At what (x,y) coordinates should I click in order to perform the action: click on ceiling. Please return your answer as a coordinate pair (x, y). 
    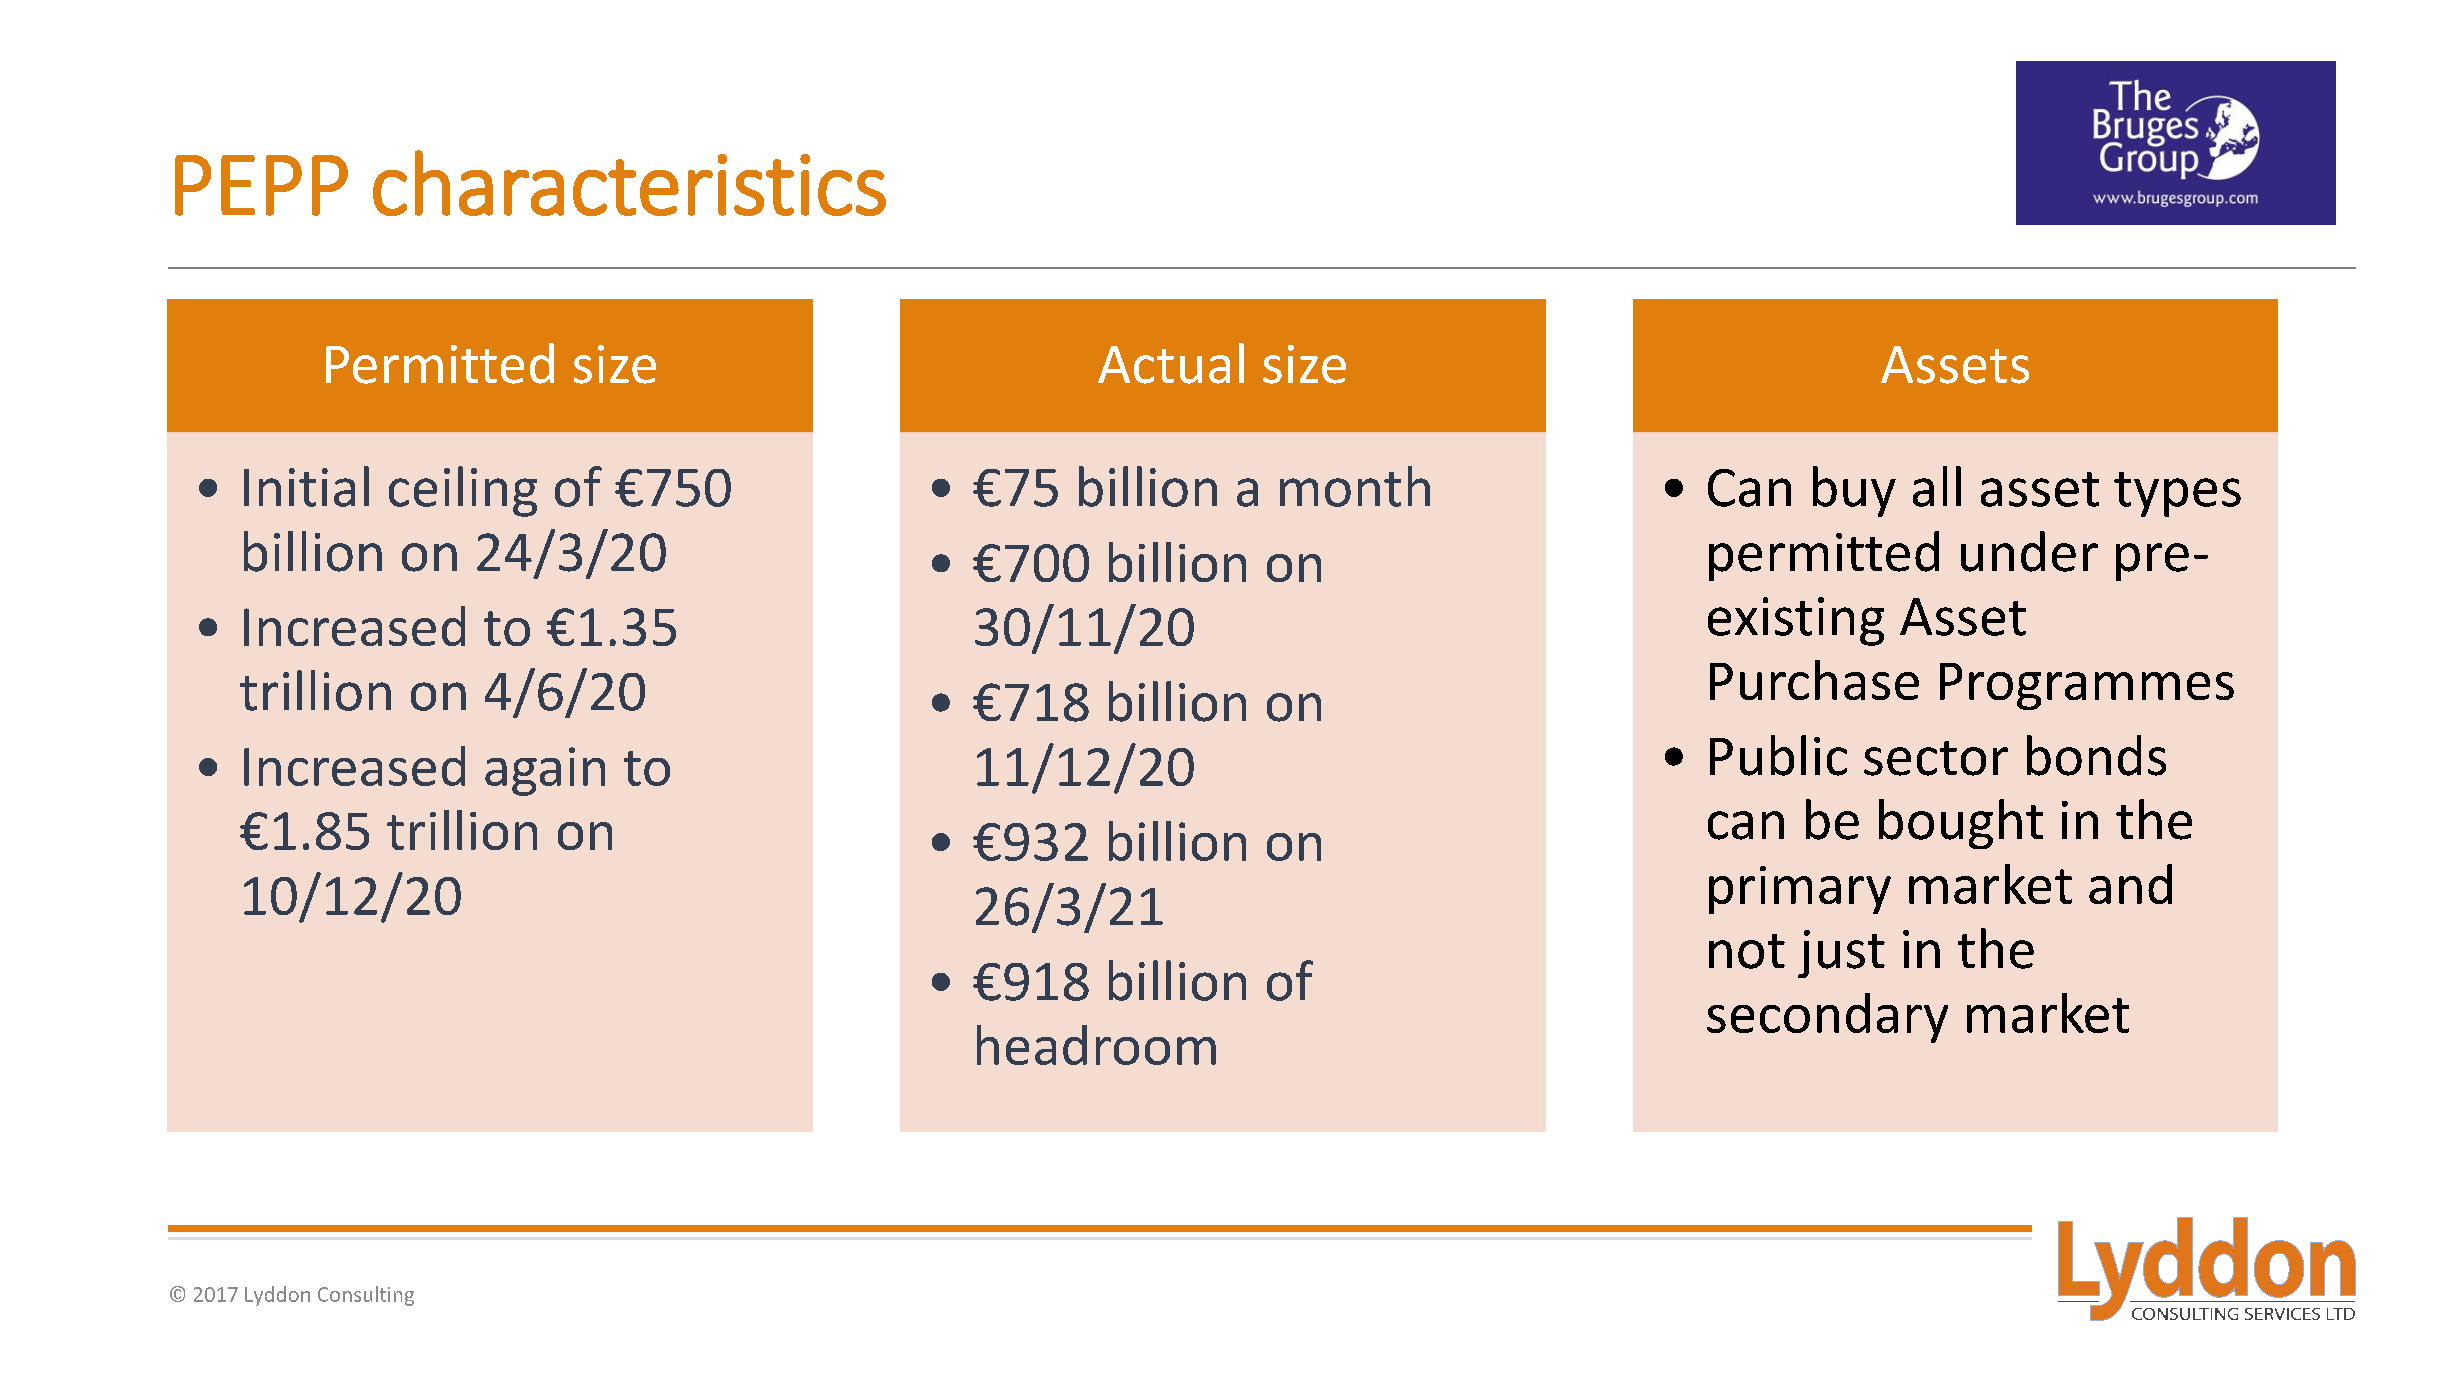
    Looking at the image, I should click on (463, 491).
